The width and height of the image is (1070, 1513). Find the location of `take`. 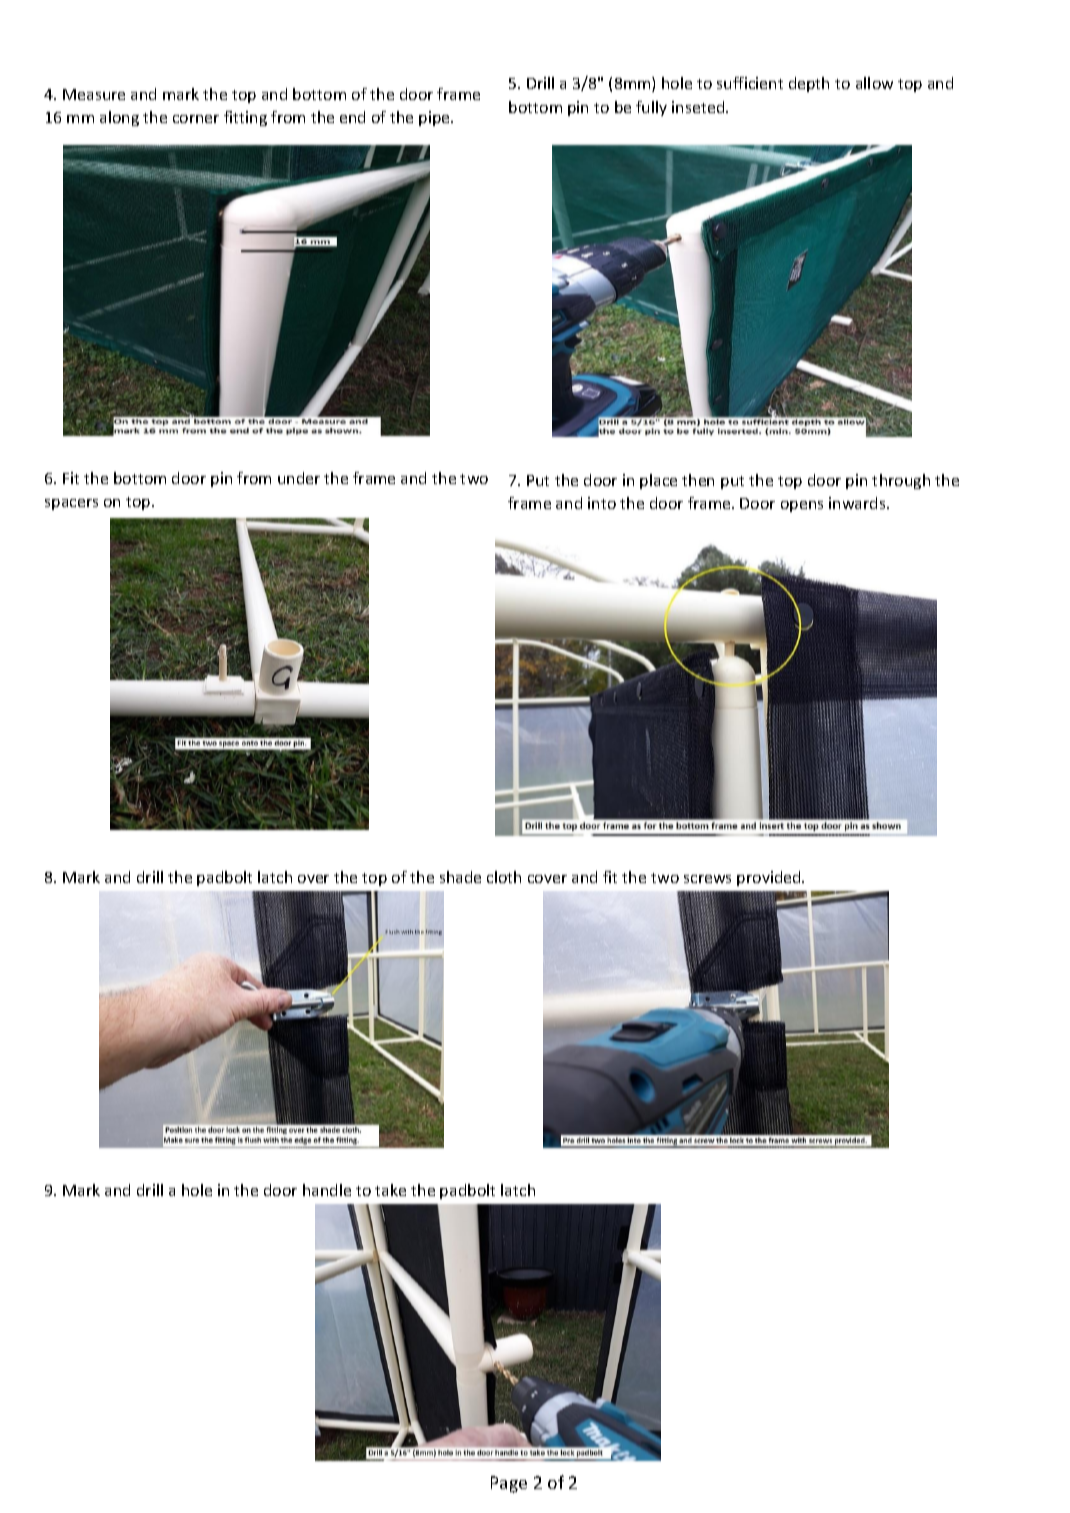

take is located at coordinates (390, 1190).
